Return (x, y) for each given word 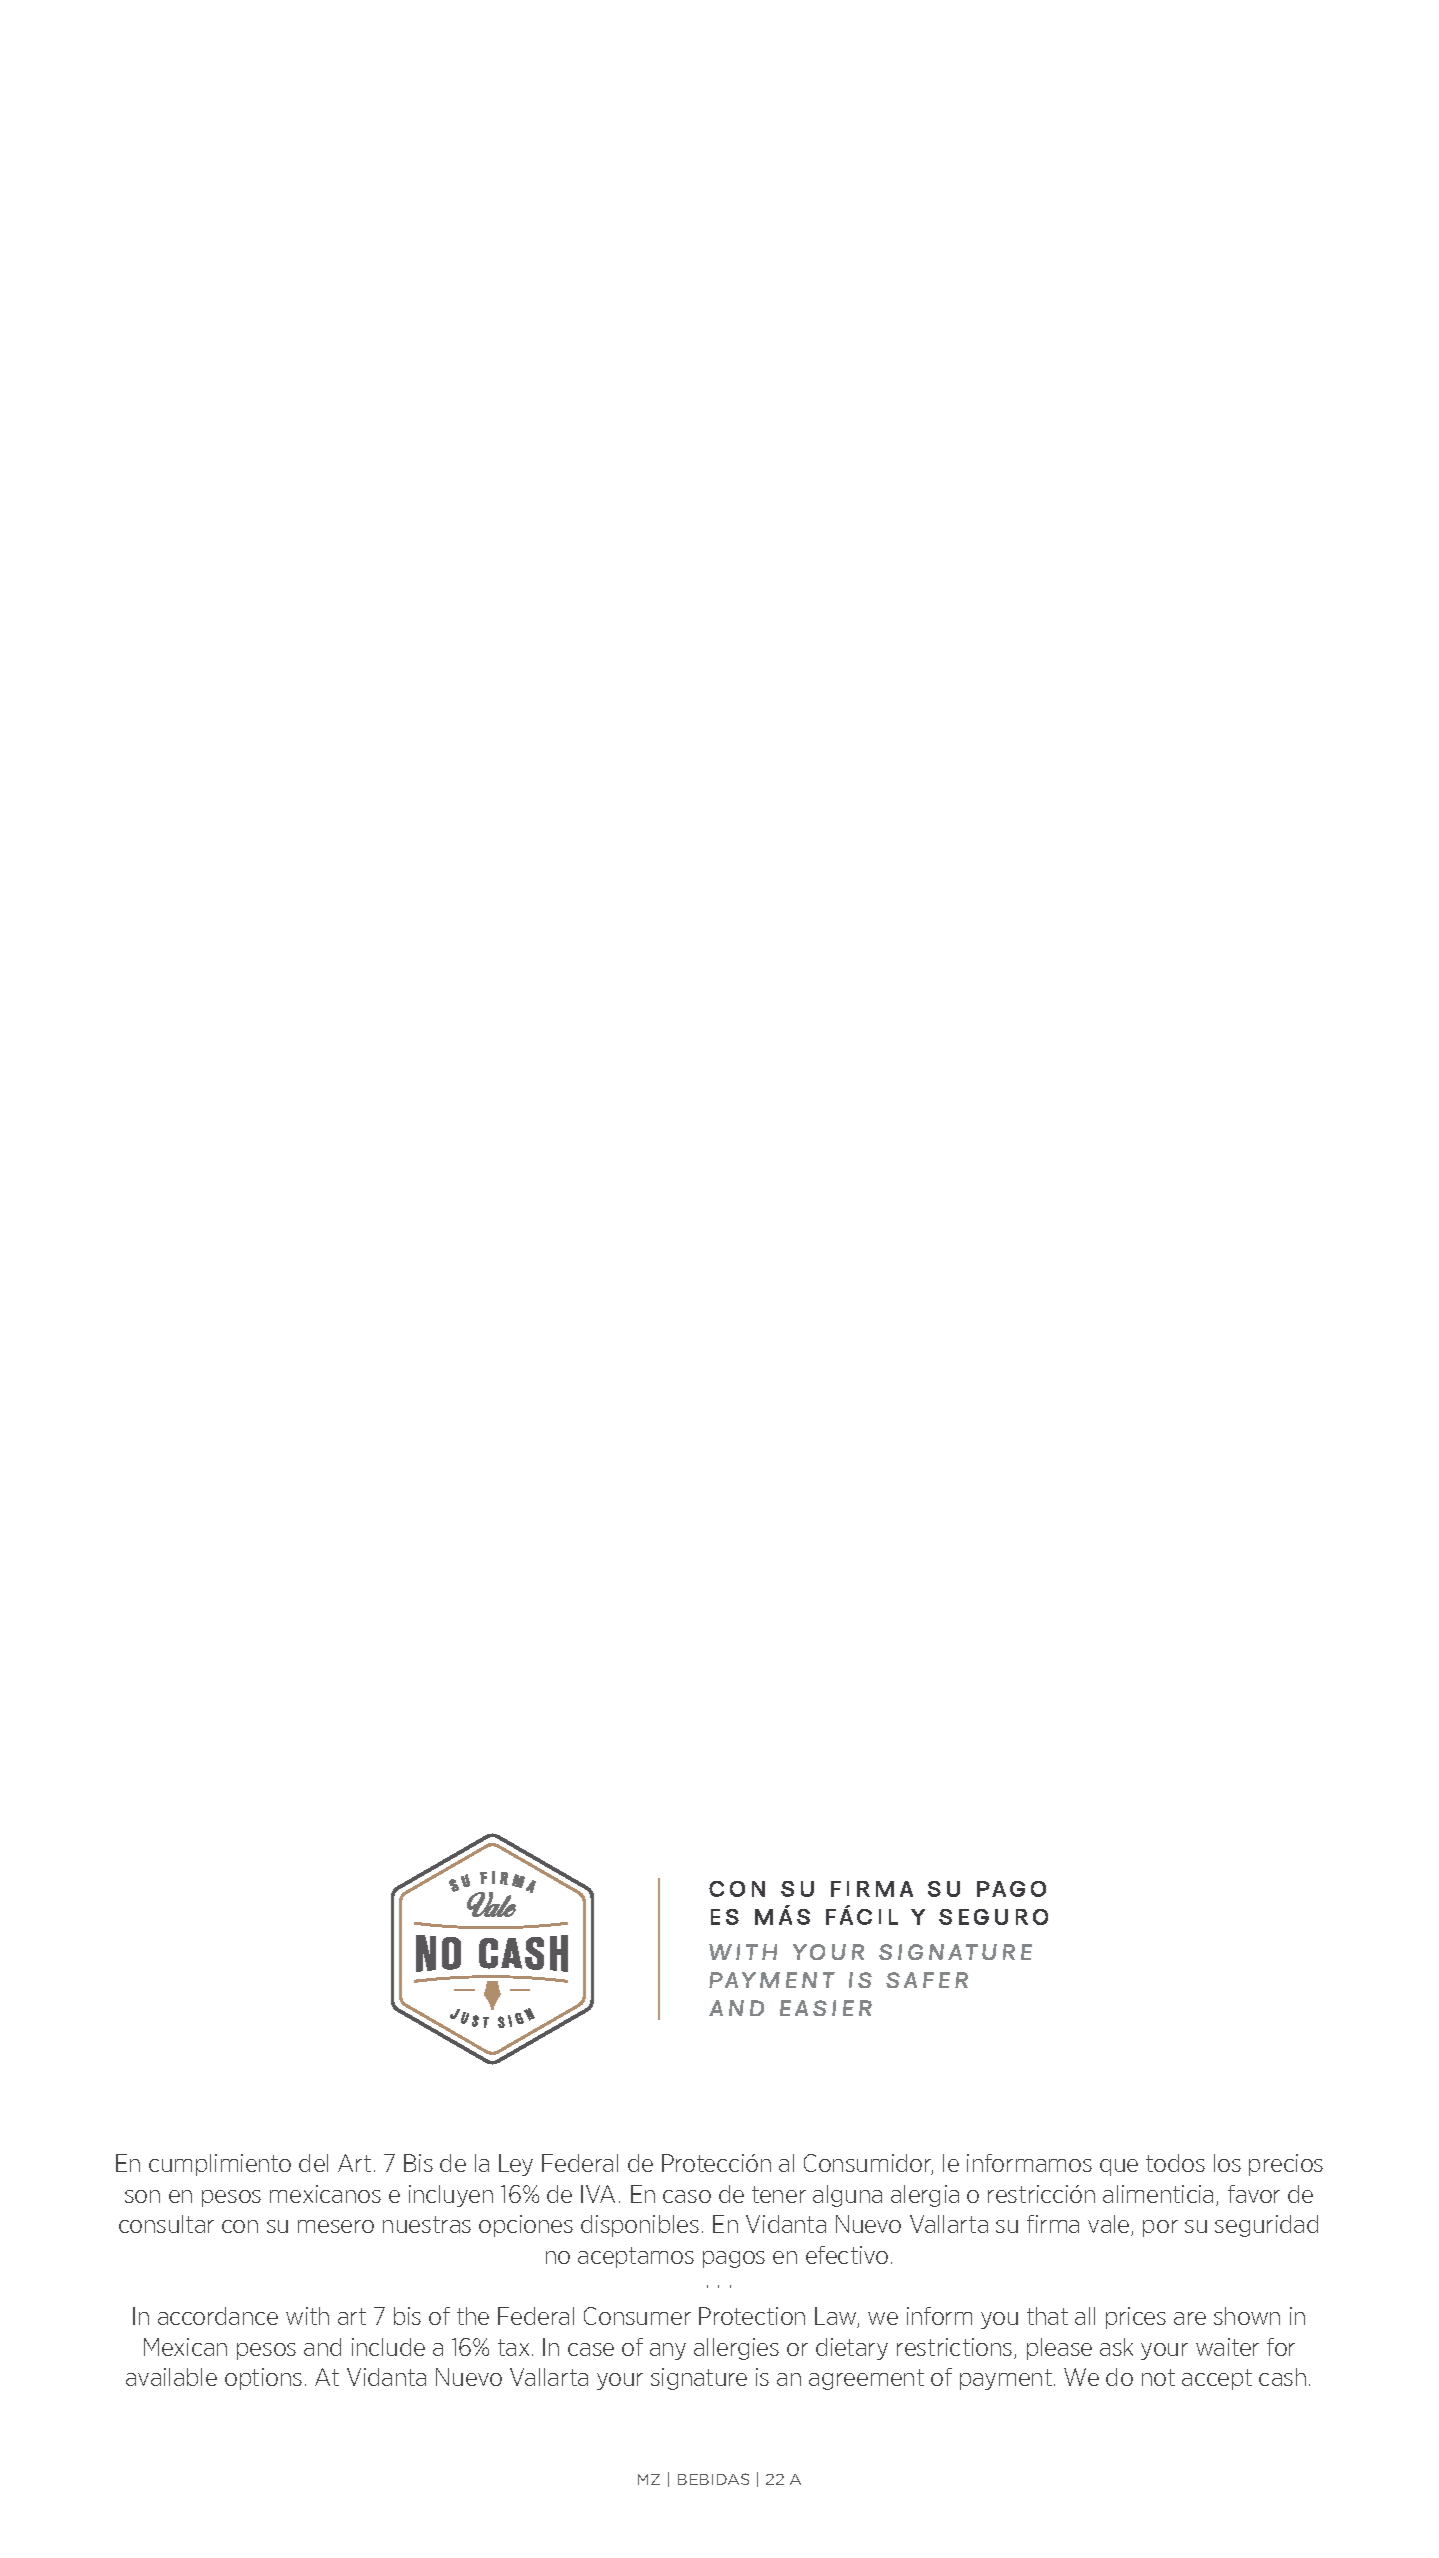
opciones (526, 2226)
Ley (516, 2165)
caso (687, 2196)
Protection (752, 2316)
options (263, 2379)
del (313, 2163)
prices (1136, 2318)
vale (1110, 2225)
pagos (734, 2259)
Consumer (637, 2316)
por (1160, 2228)
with (307, 2316)
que (1119, 2167)
